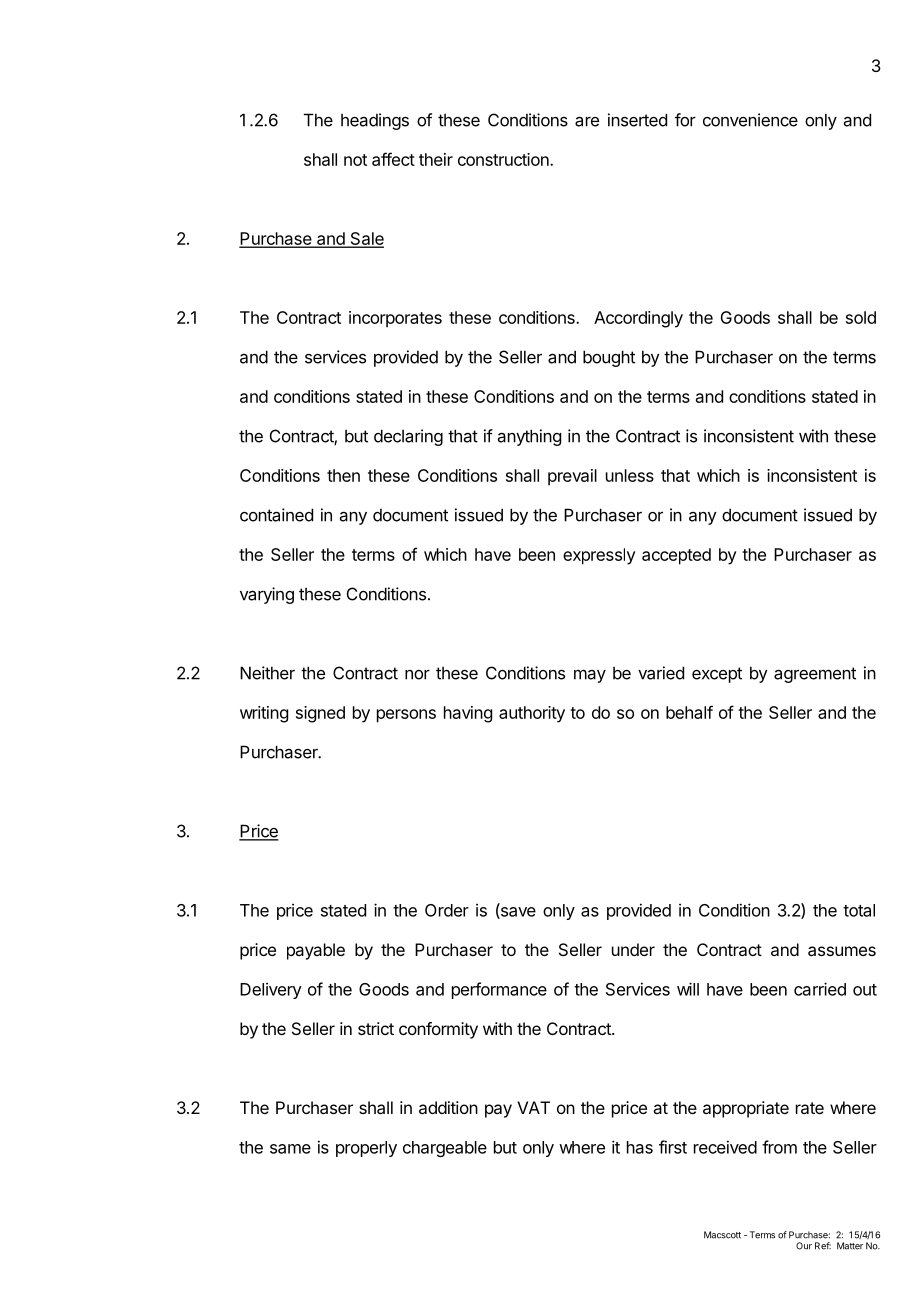 Image resolution: width=924 pixels, height=1307 pixels. Describe the element at coordinates (267, 595) in the screenshot. I see `varying` at that location.
